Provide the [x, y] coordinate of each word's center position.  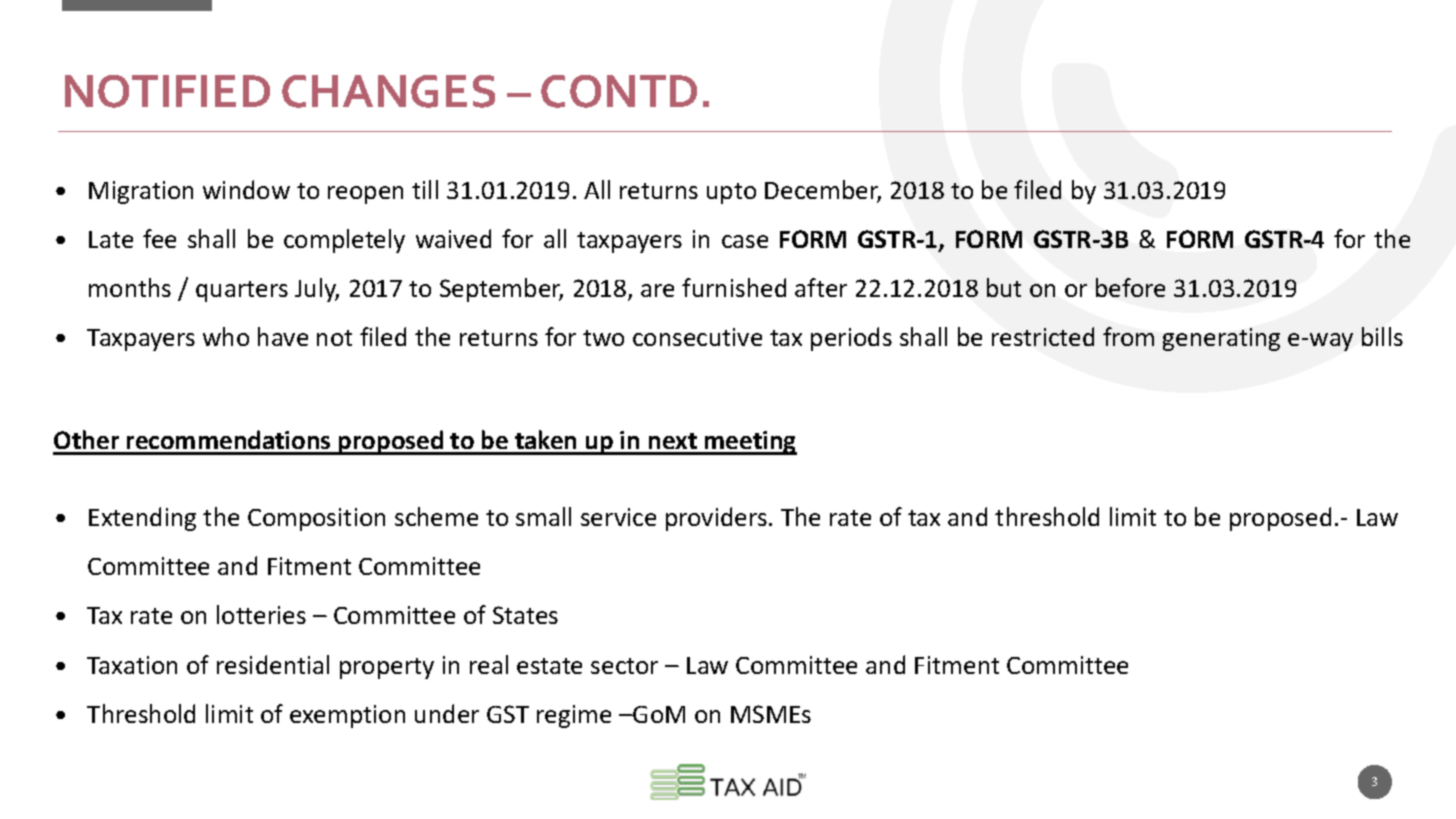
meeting [750, 443]
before [1130, 287]
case [745, 241]
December [823, 191]
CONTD [619, 91]
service [618, 517]
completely [344, 241]
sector [624, 666]
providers [716, 519]
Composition [316, 519]
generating [1221, 339]
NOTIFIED [167, 91]
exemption [347, 716]
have [283, 336]
